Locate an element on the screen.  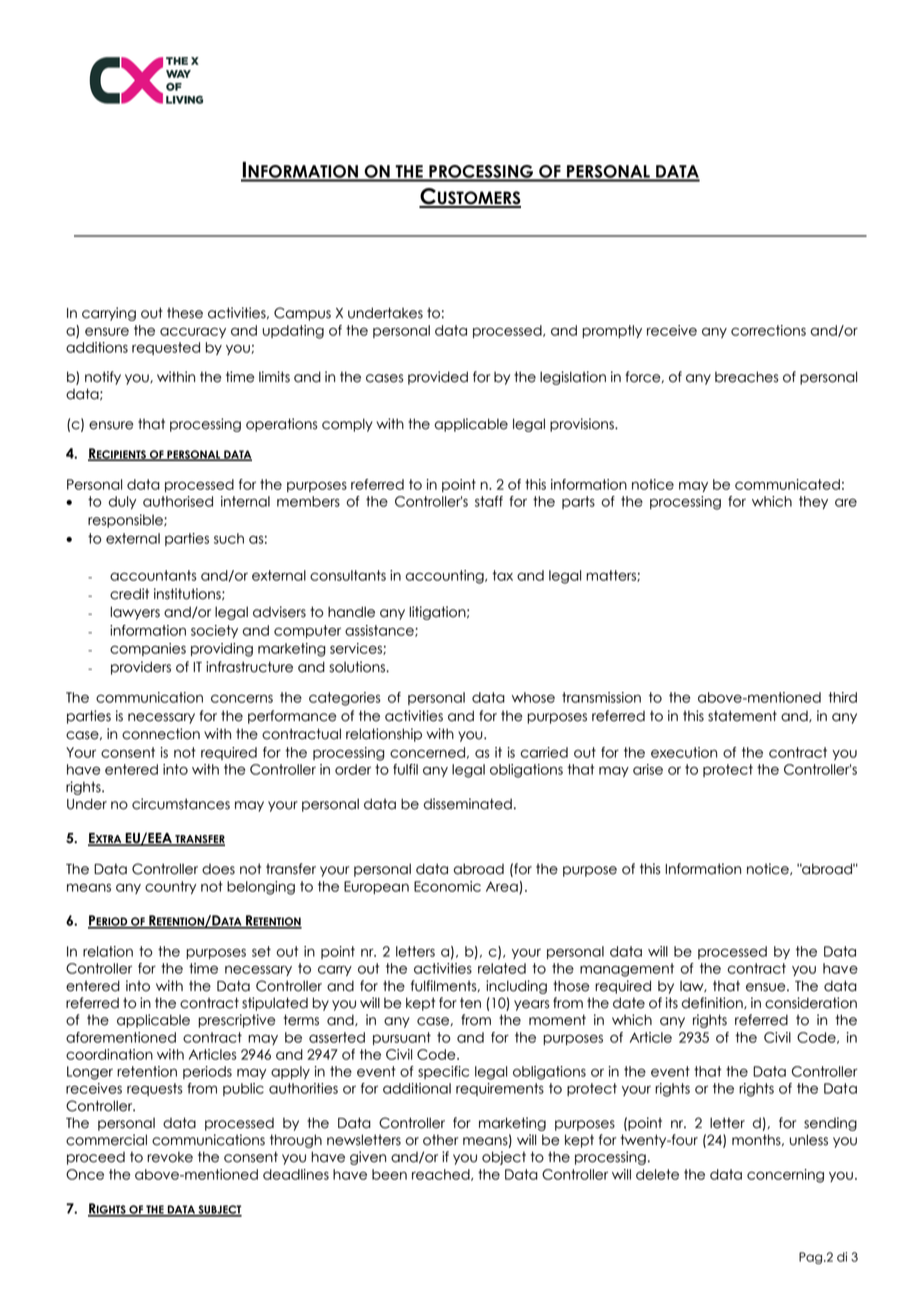
corrections is located at coordinates (768, 330).
